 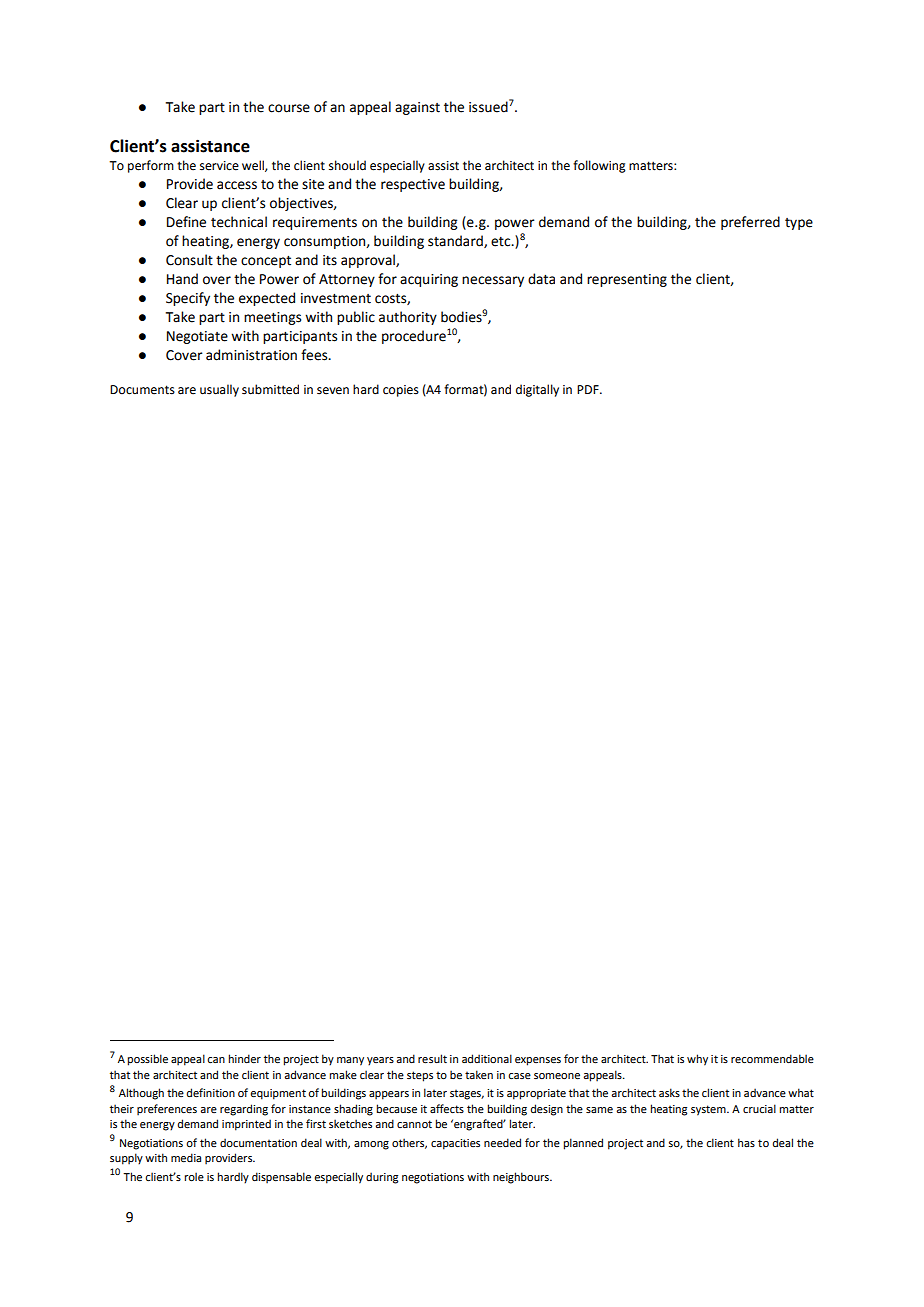 I want to click on digitally, so click(x=537, y=390).
